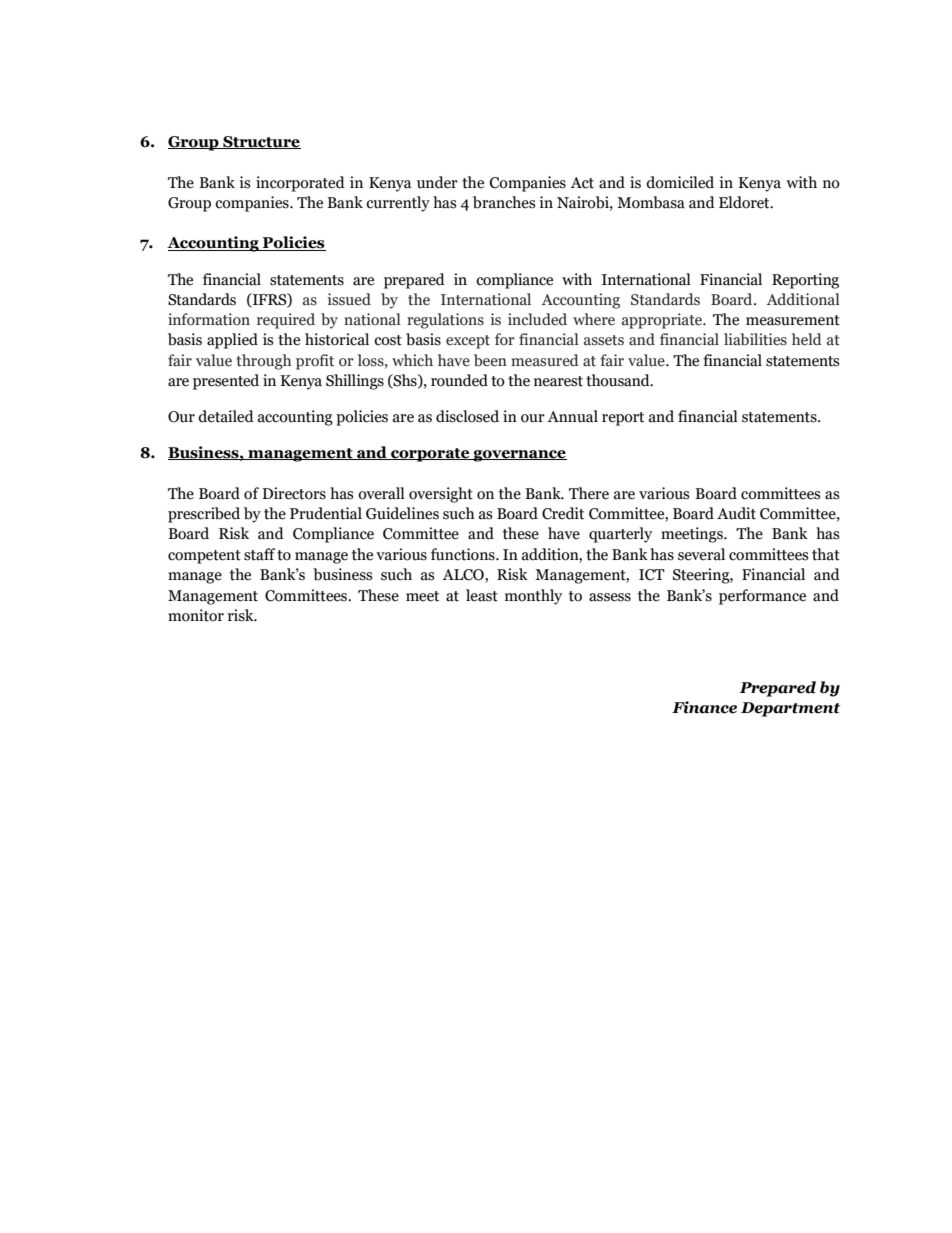 Image resolution: width=952 pixels, height=1233 pixels. What do you see at coordinates (464, 554) in the screenshot?
I see `functions` at bounding box center [464, 554].
